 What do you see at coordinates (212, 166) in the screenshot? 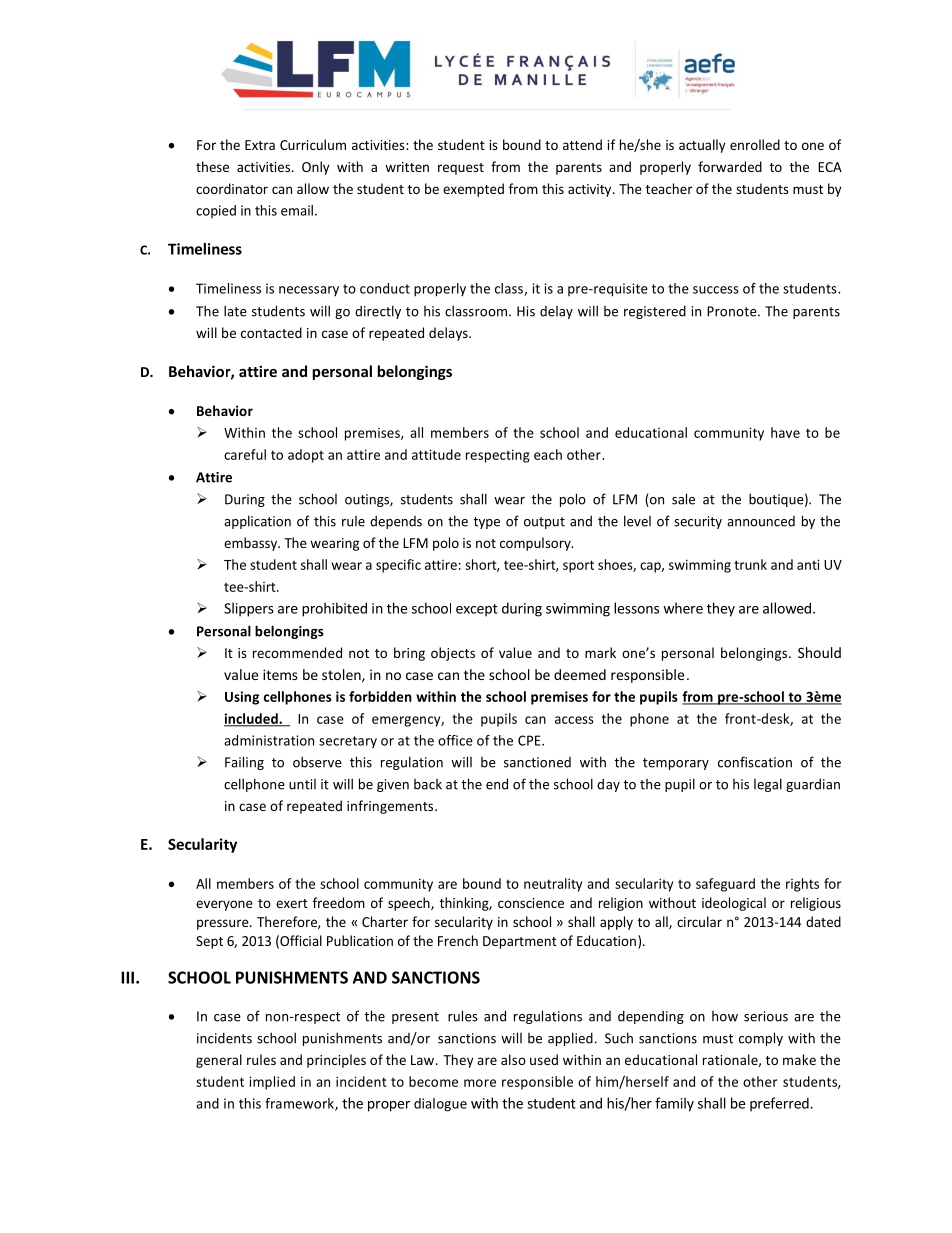
I see `these` at bounding box center [212, 166].
